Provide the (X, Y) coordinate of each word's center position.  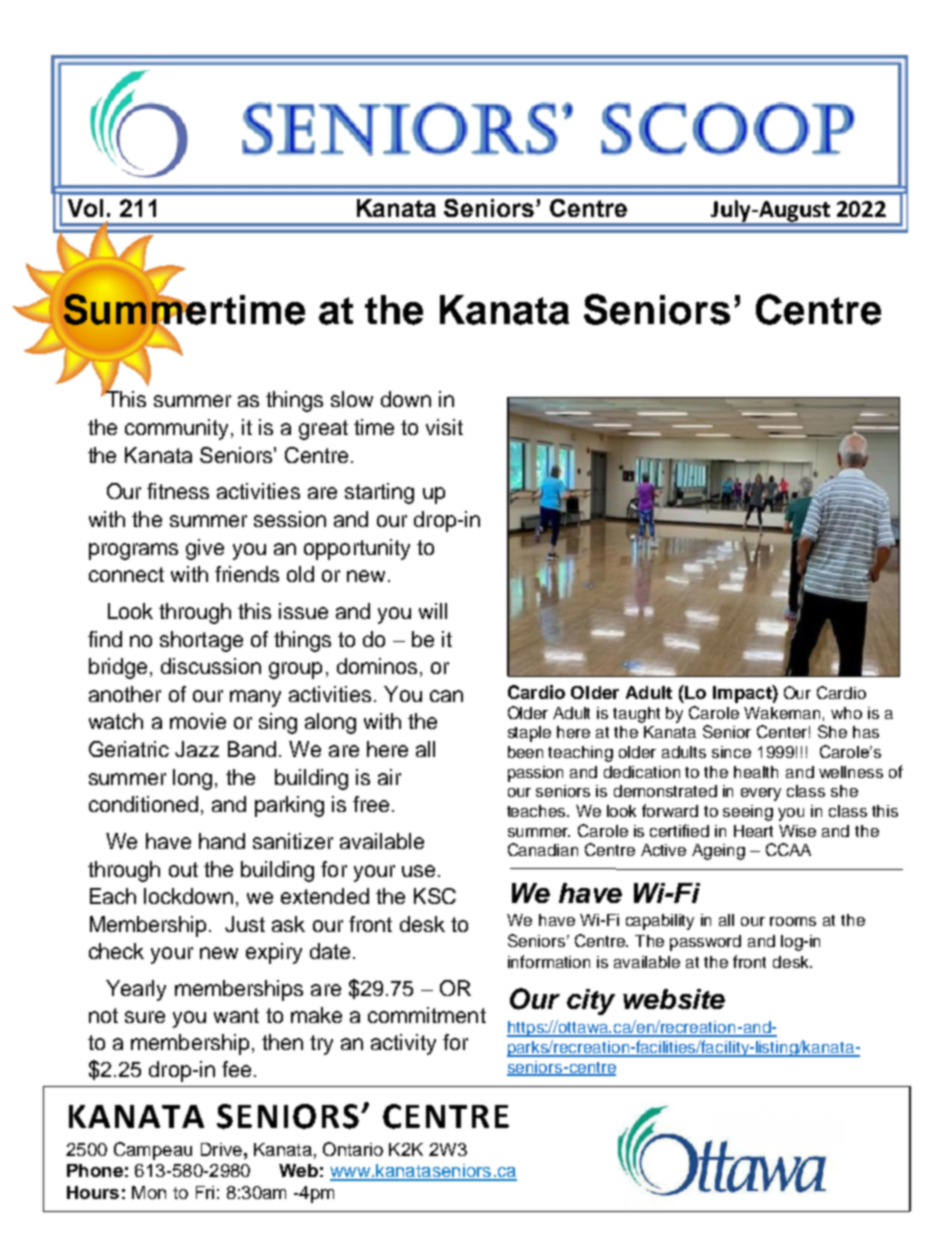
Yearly (136, 990)
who (846, 713)
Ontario (353, 1149)
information (549, 961)
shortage (201, 641)
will (433, 611)
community (176, 429)
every (761, 794)
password (705, 943)
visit (444, 427)
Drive (221, 1149)
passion (535, 774)
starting (379, 493)
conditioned (143, 804)
